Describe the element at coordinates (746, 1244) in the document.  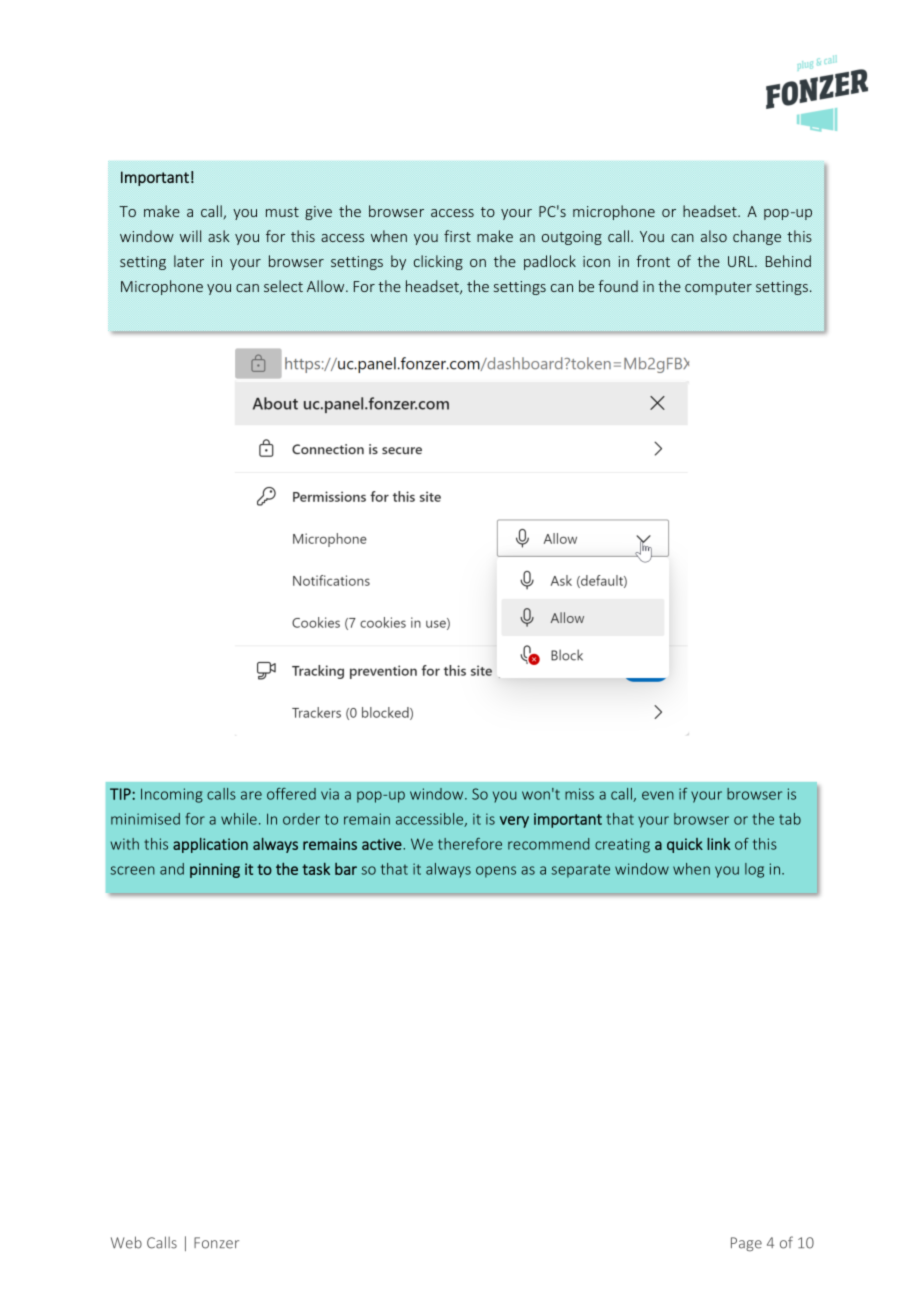
I see `Page` at that location.
